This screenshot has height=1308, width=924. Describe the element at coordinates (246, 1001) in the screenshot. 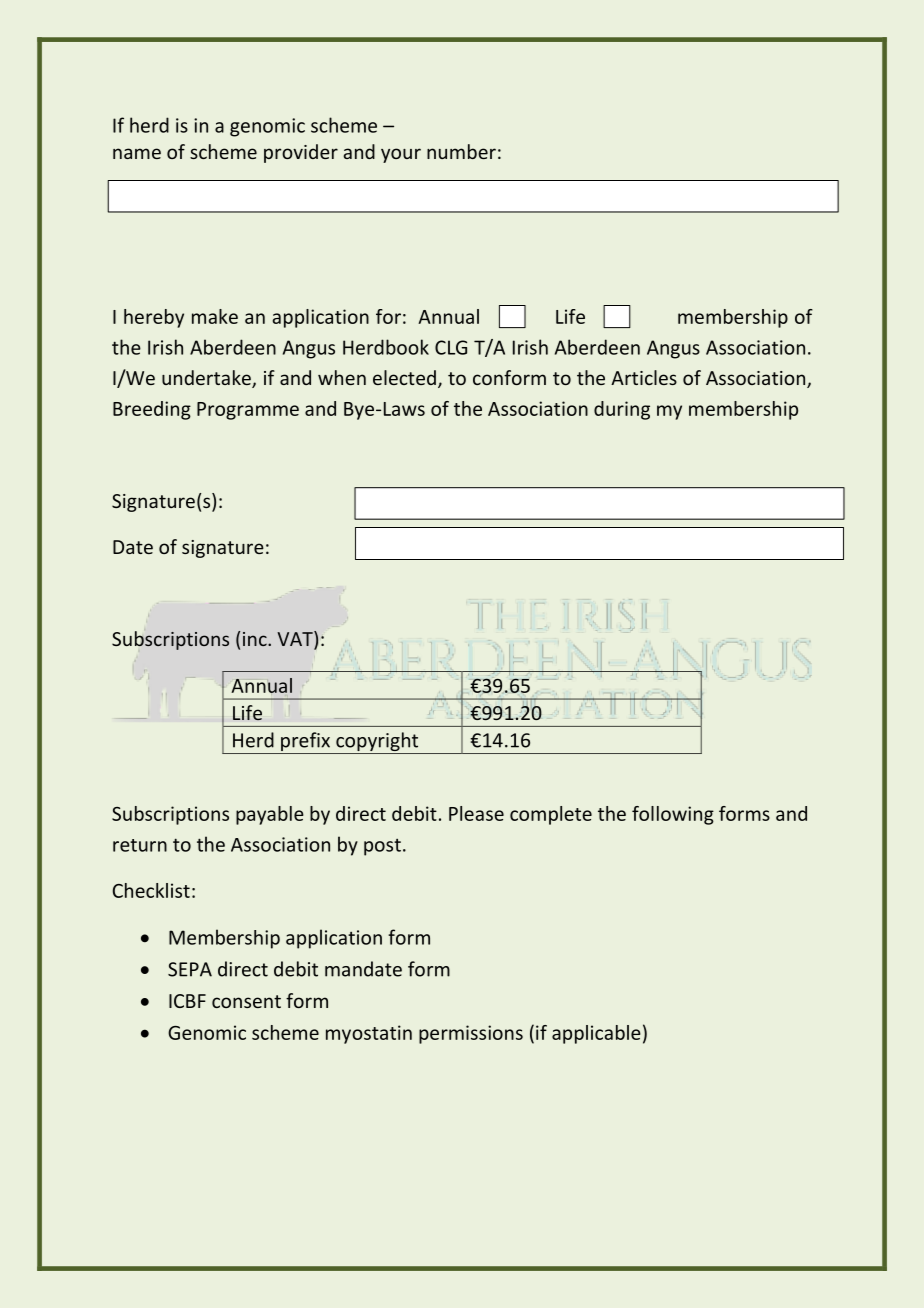

I see `consent` at that location.
